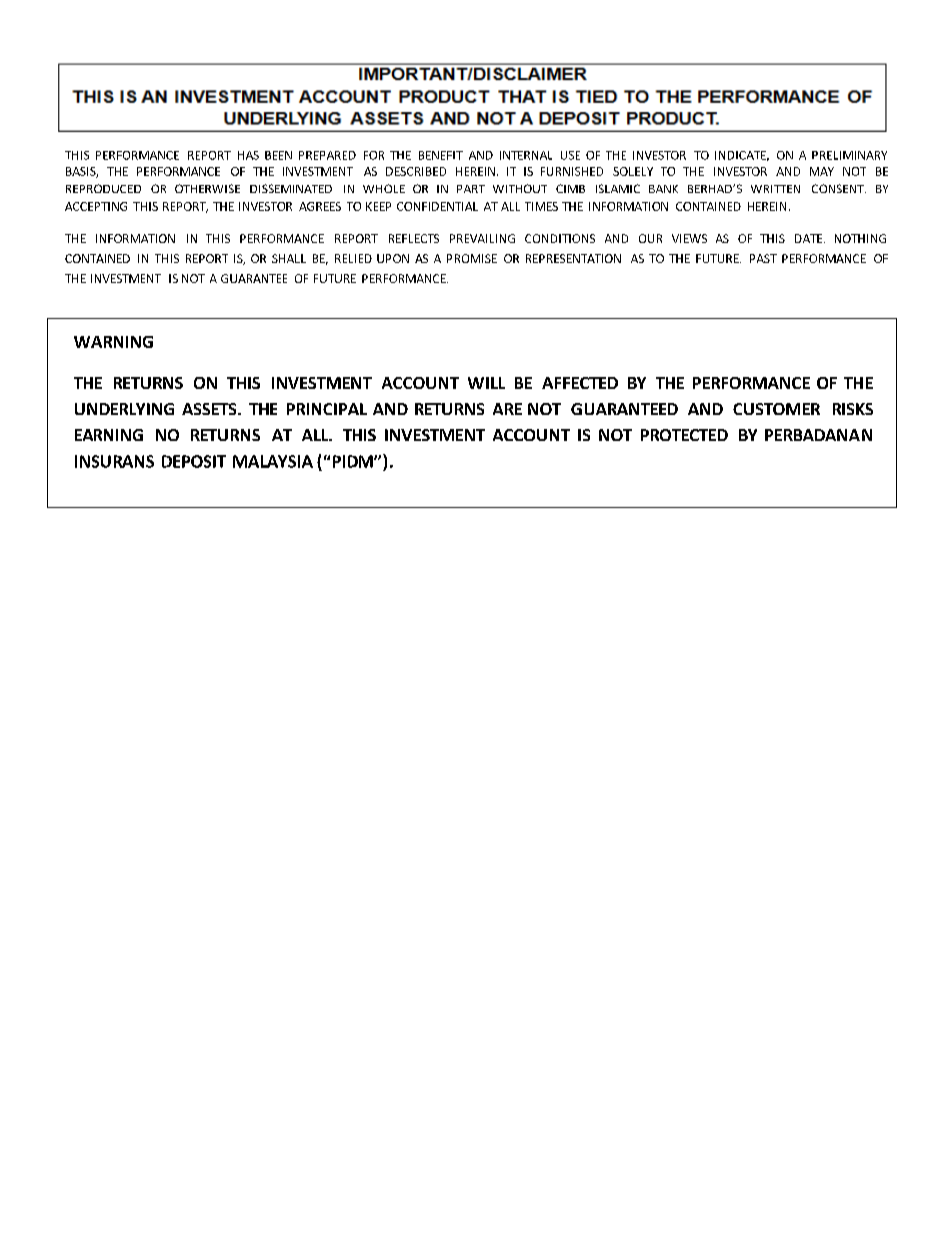 Image resolution: width=952 pixels, height=1233 pixels. What do you see at coordinates (486, 383) in the document?
I see `WILL` at bounding box center [486, 383].
